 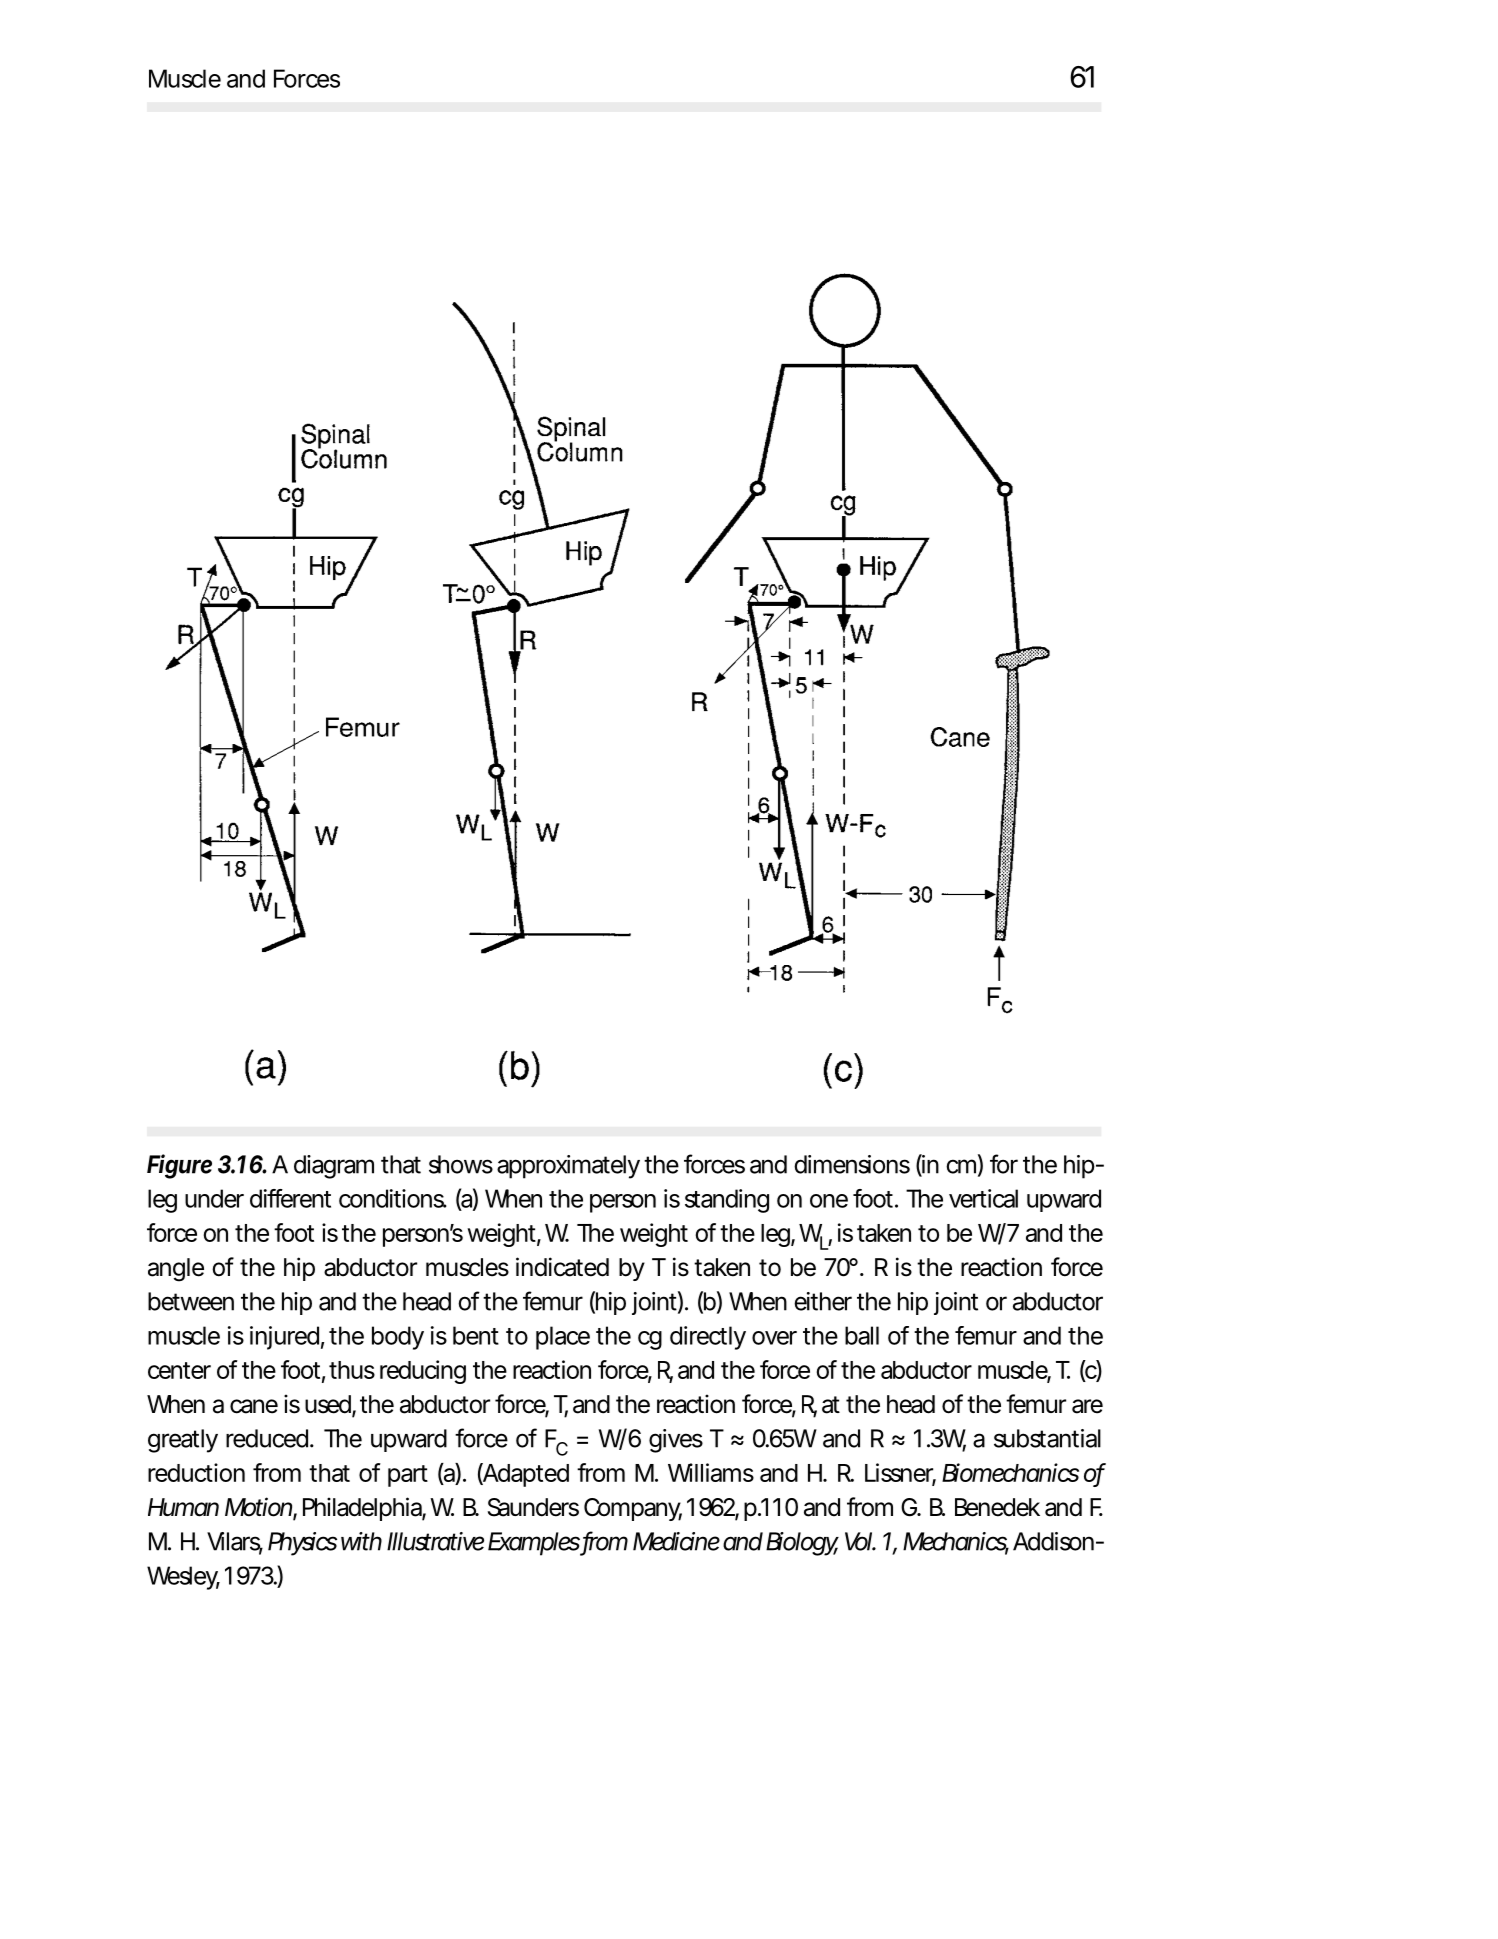 I want to click on angle, so click(x=176, y=1270).
